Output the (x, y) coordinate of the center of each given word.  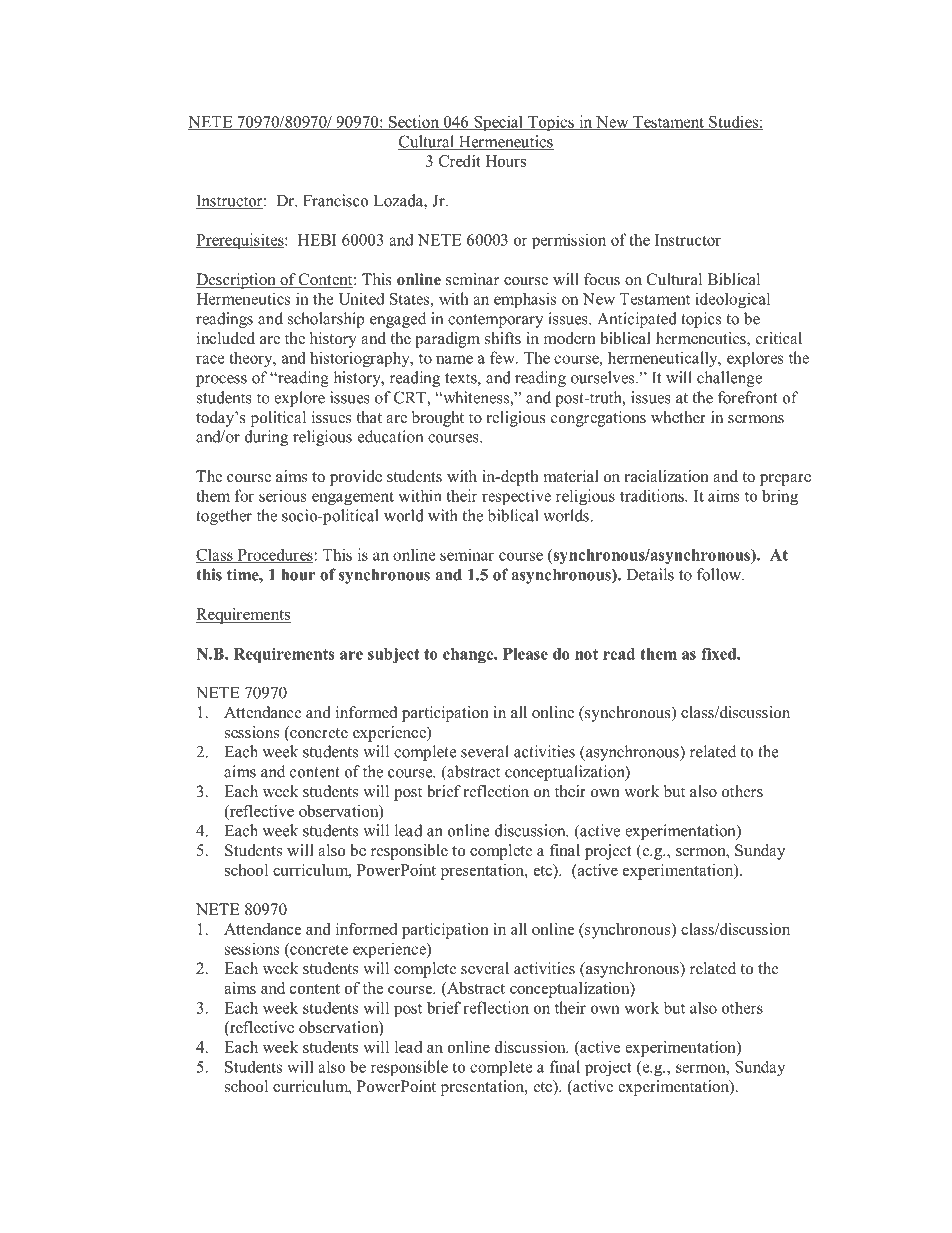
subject (393, 655)
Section (414, 122)
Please (525, 654)
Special (498, 123)
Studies (733, 122)
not (586, 654)
